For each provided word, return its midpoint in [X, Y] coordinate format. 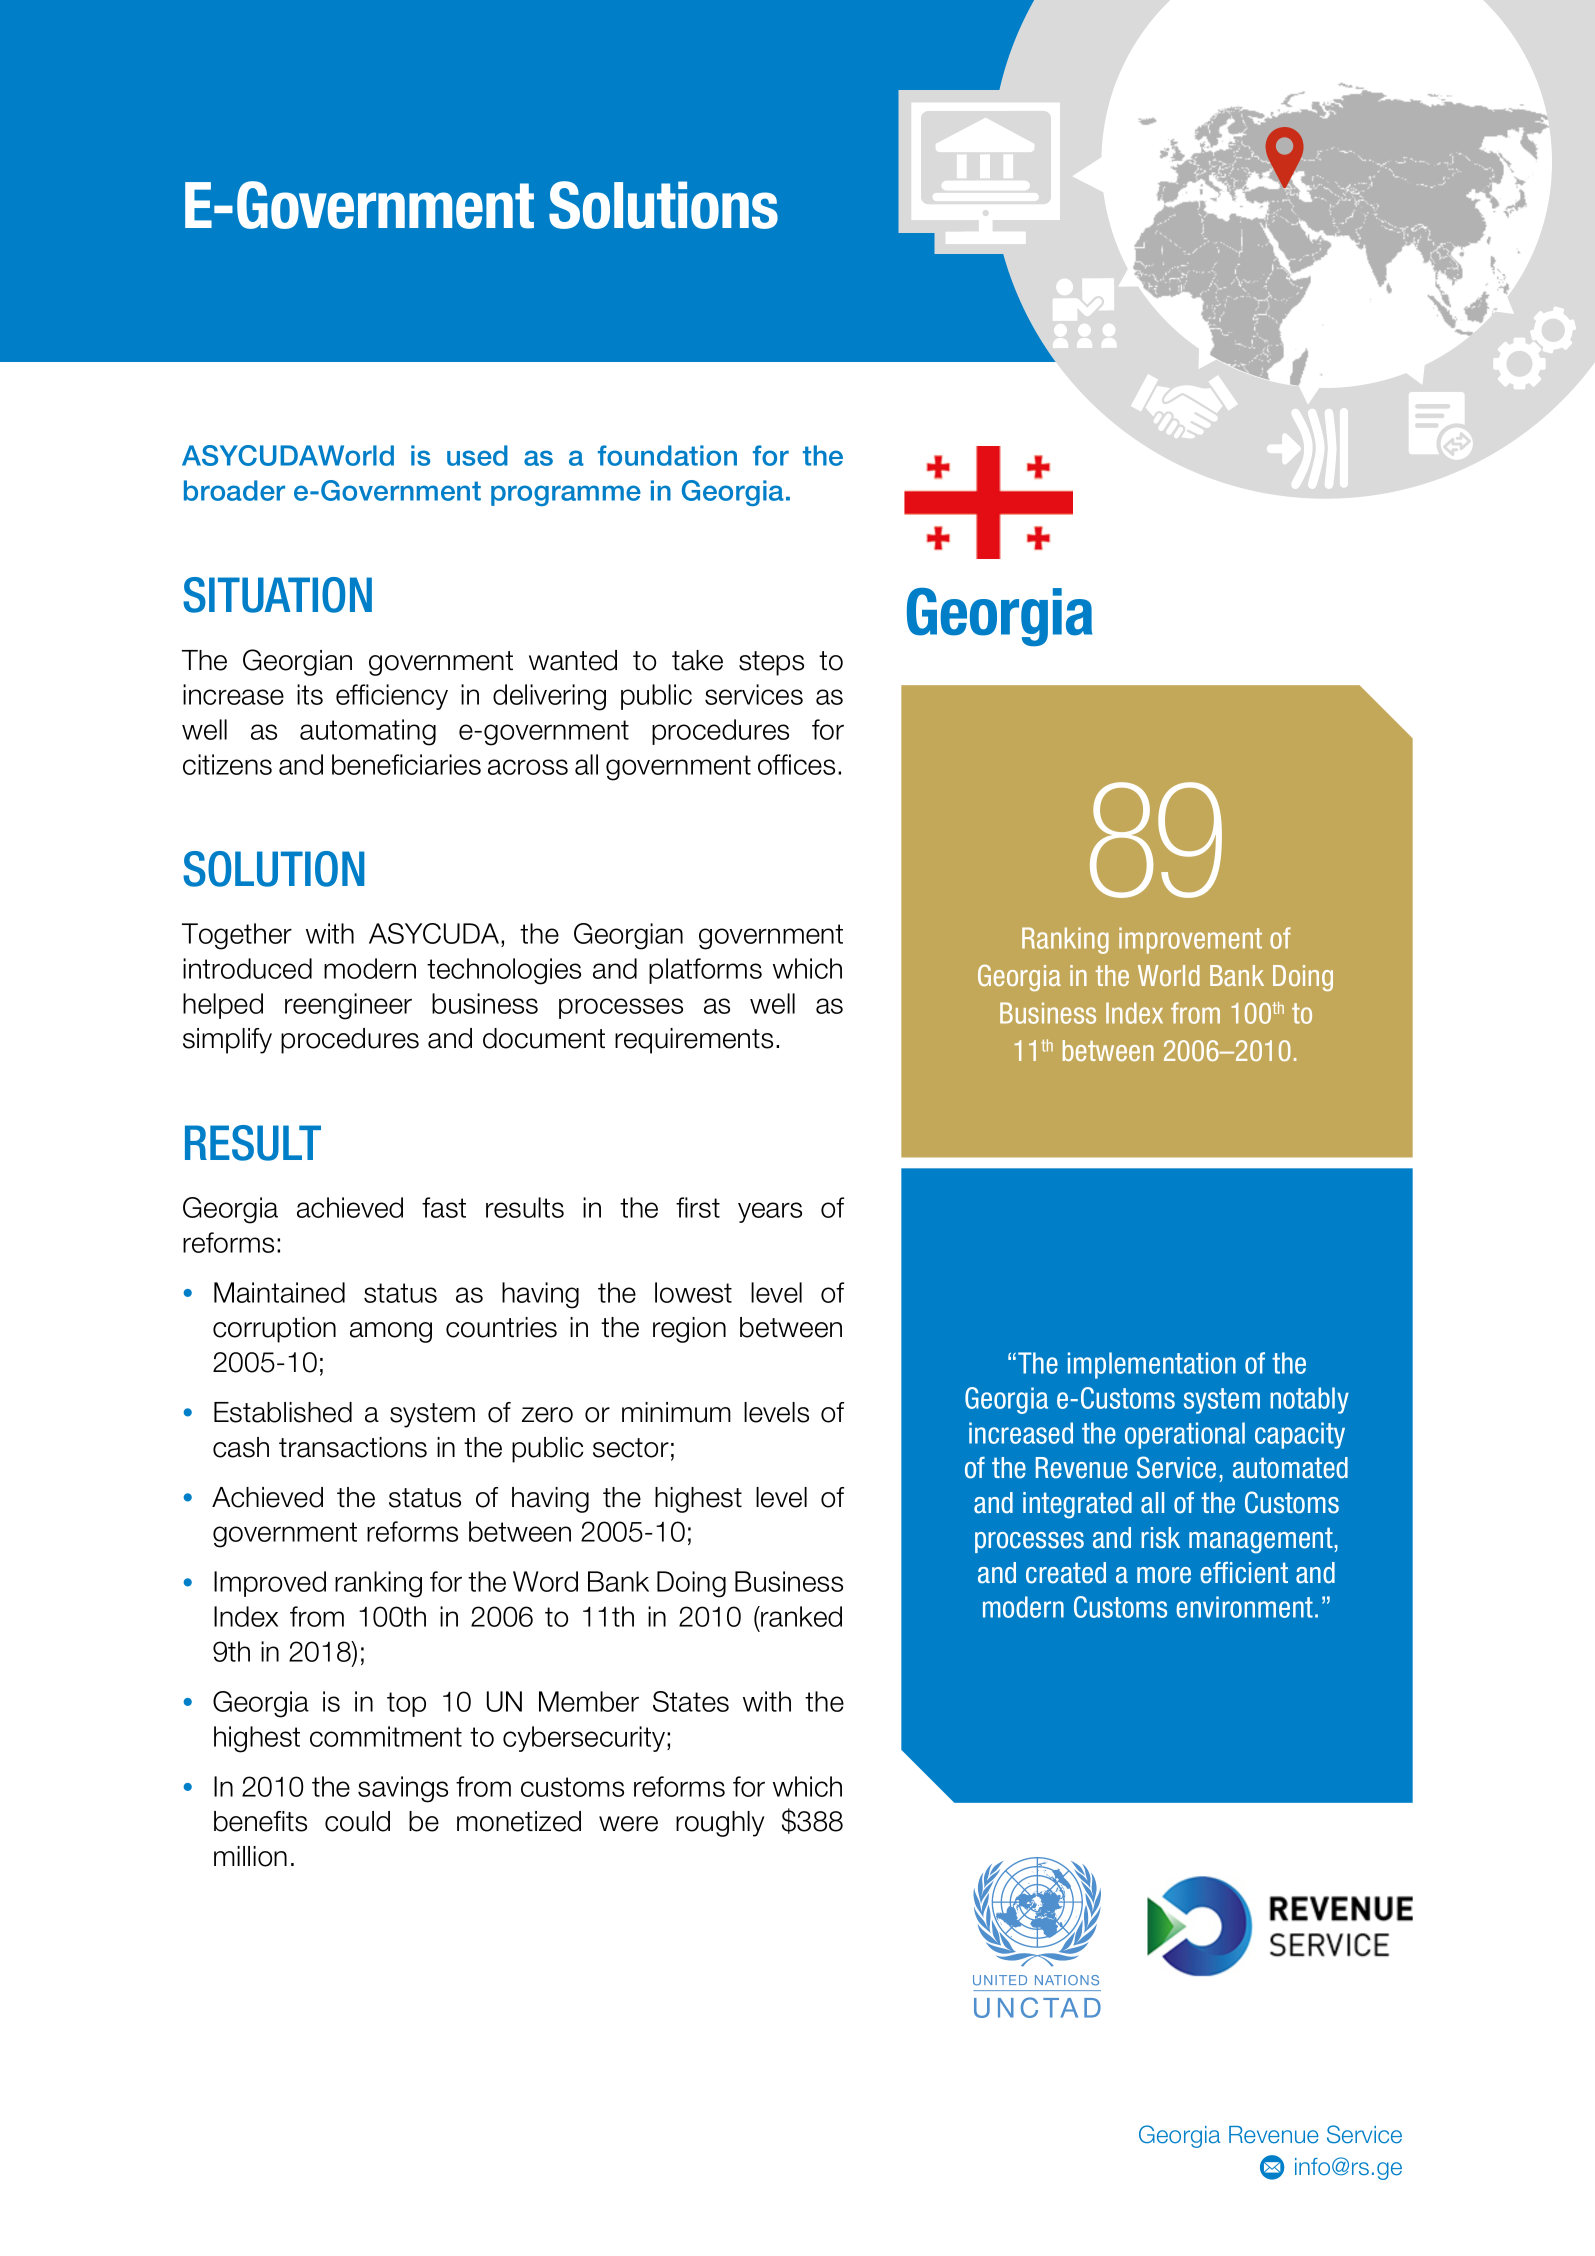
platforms [705, 971]
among [391, 1332]
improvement [1190, 940]
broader [234, 490]
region [689, 1330]
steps [771, 663]
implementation [1152, 1365]
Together [237, 936]
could [357, 1821]
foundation [667, 455]
